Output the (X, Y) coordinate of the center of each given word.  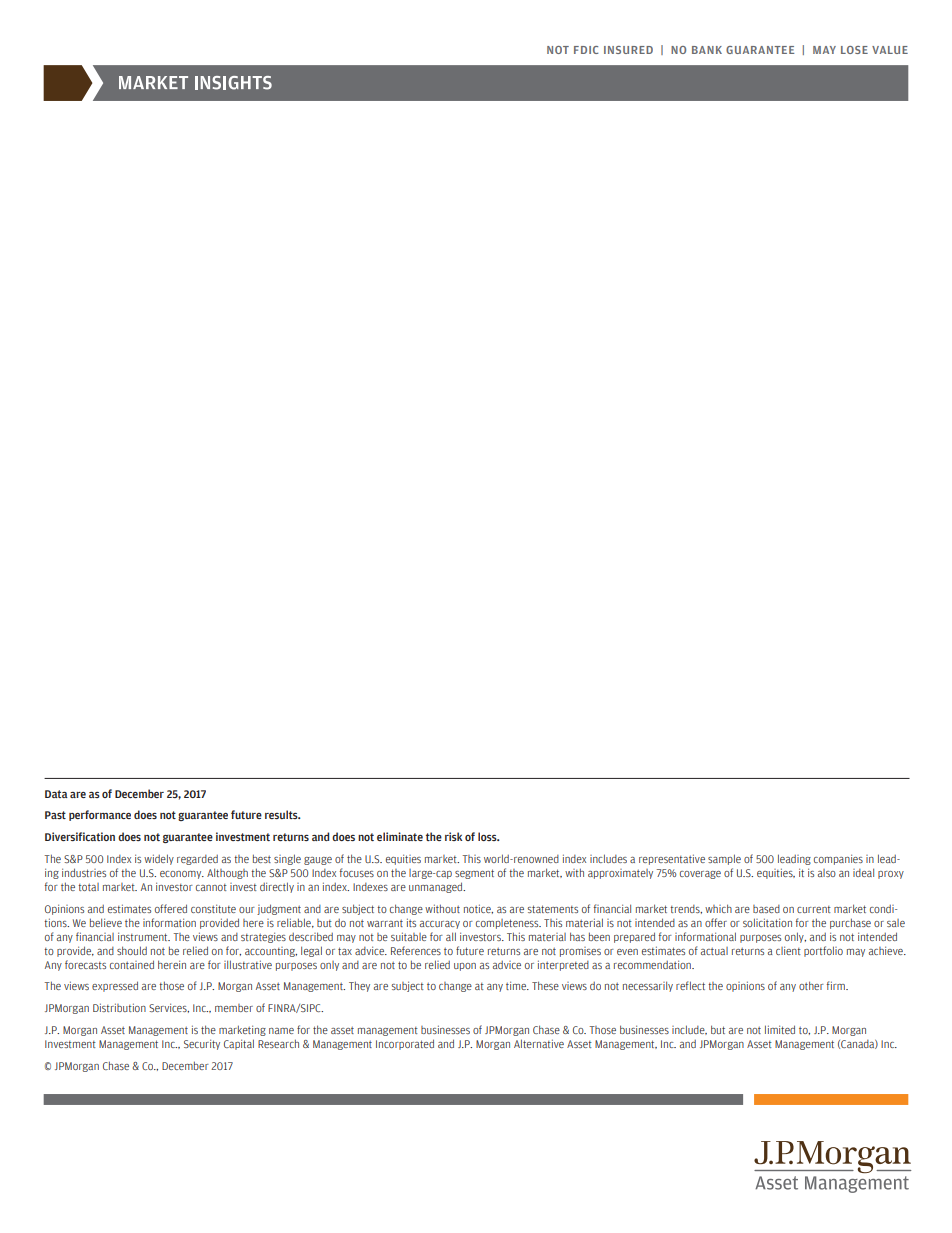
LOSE (854, 50)
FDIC (586, 50)
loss (488, 836)
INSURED (628, 50)
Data (56, 794)
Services (169, 1008)
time (517, 985)
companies (838, 859)
